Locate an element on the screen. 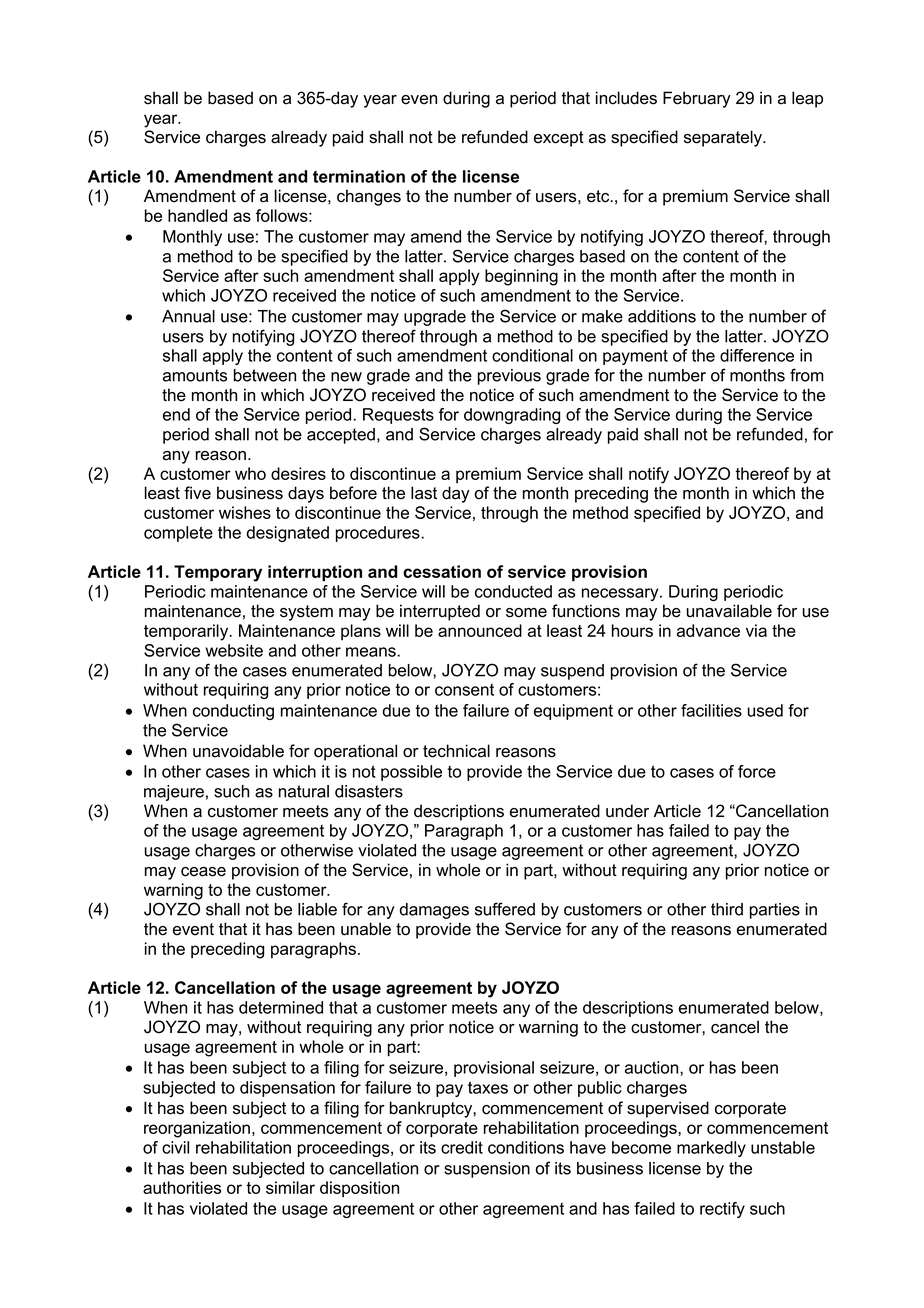 This screenshot has height=1308, width=924. suffered is located at coordinates (505, 909).
